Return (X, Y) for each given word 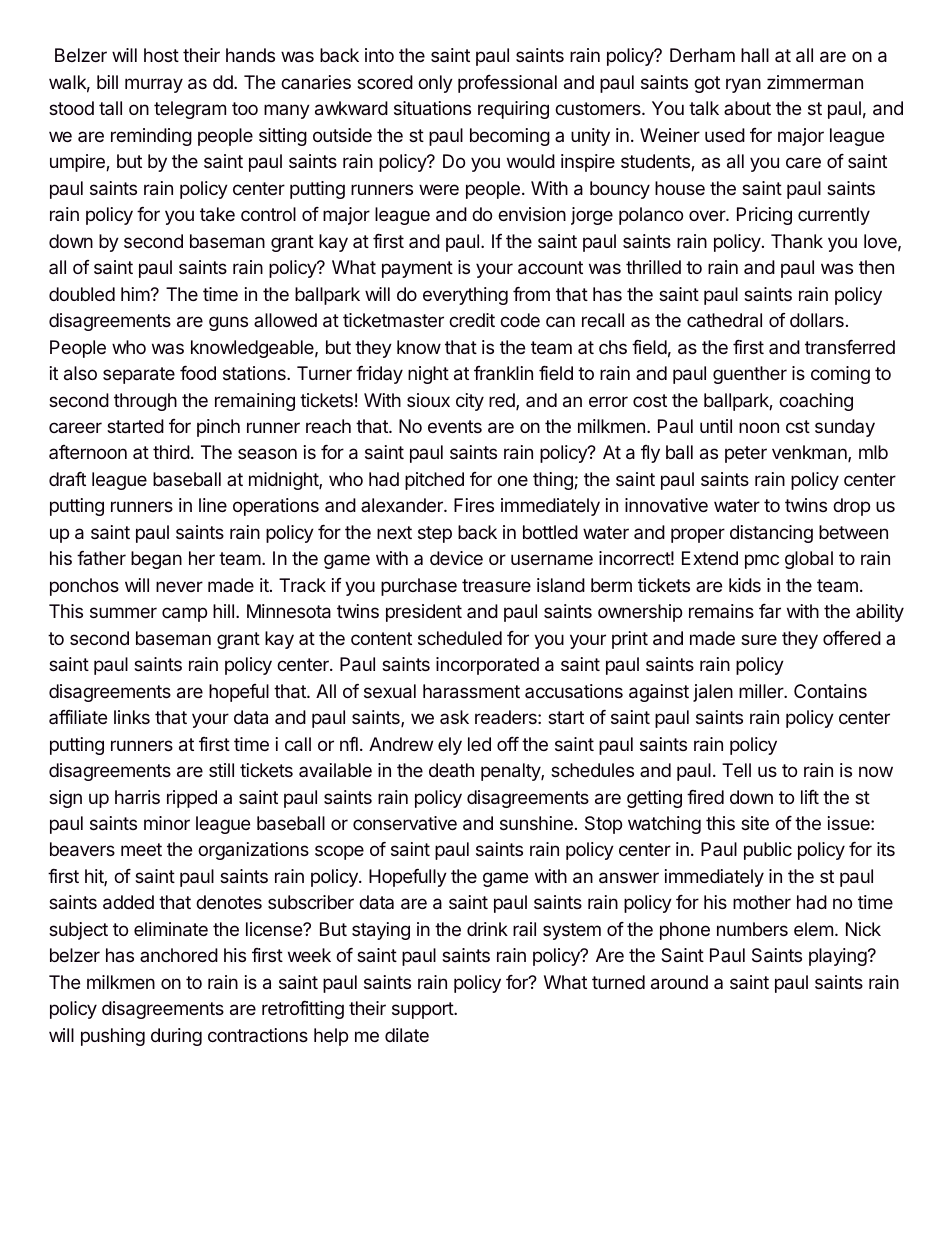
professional (507, 84)
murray (154, 85)
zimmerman (815, 82)
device (456, 558)
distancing (771, 534)
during (176, 1037)
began (156, 560)
